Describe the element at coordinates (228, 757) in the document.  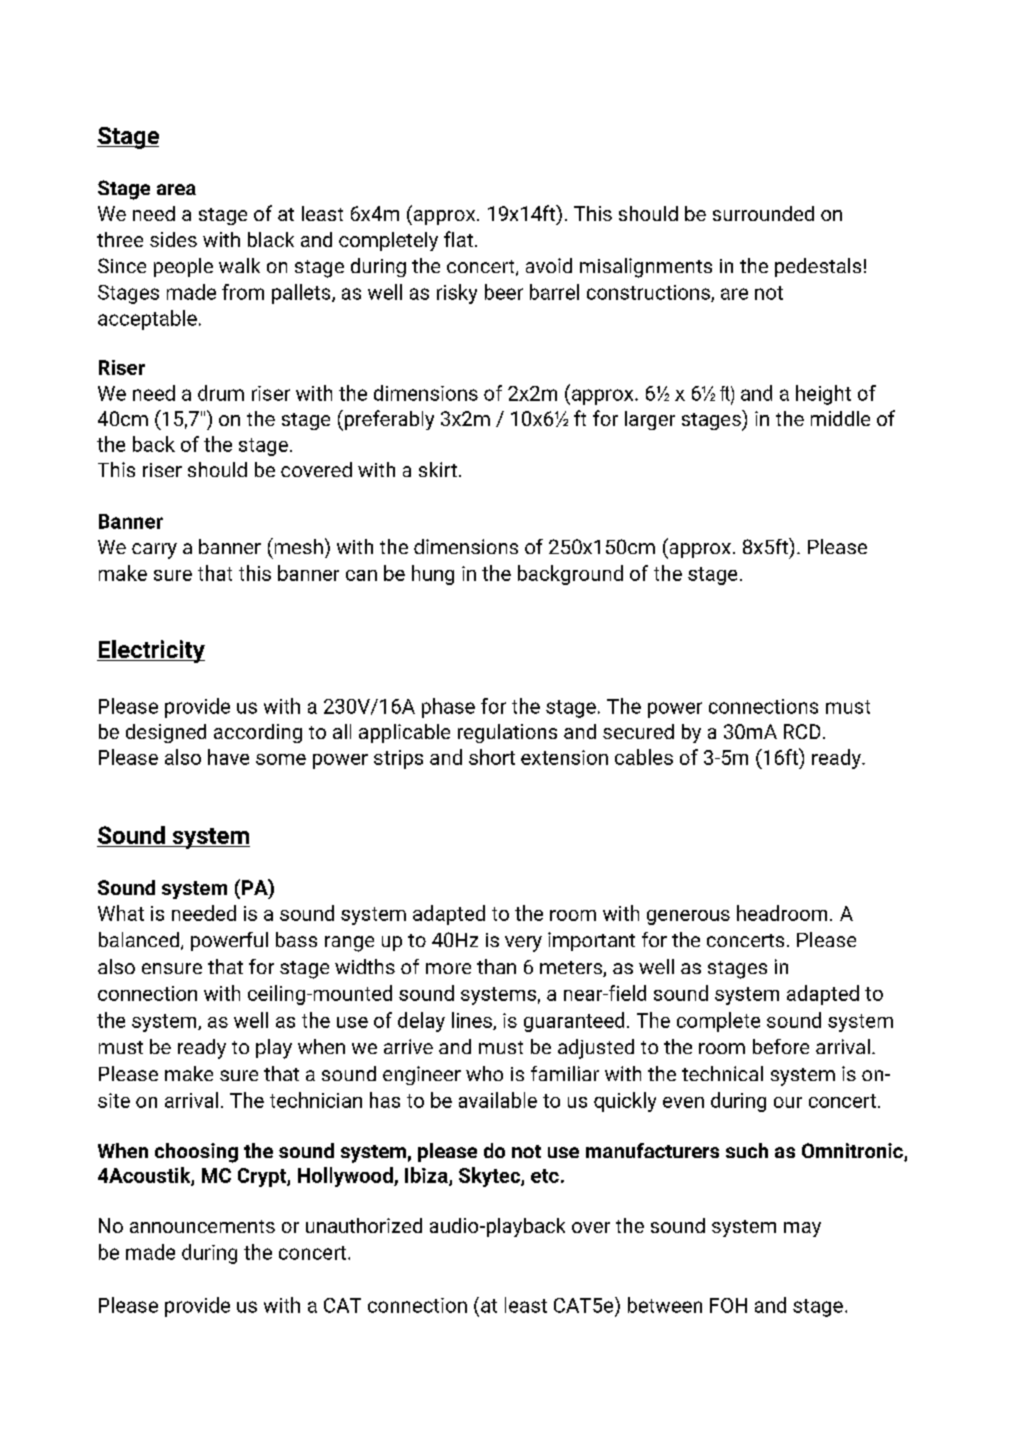
I see `have` at that location.
